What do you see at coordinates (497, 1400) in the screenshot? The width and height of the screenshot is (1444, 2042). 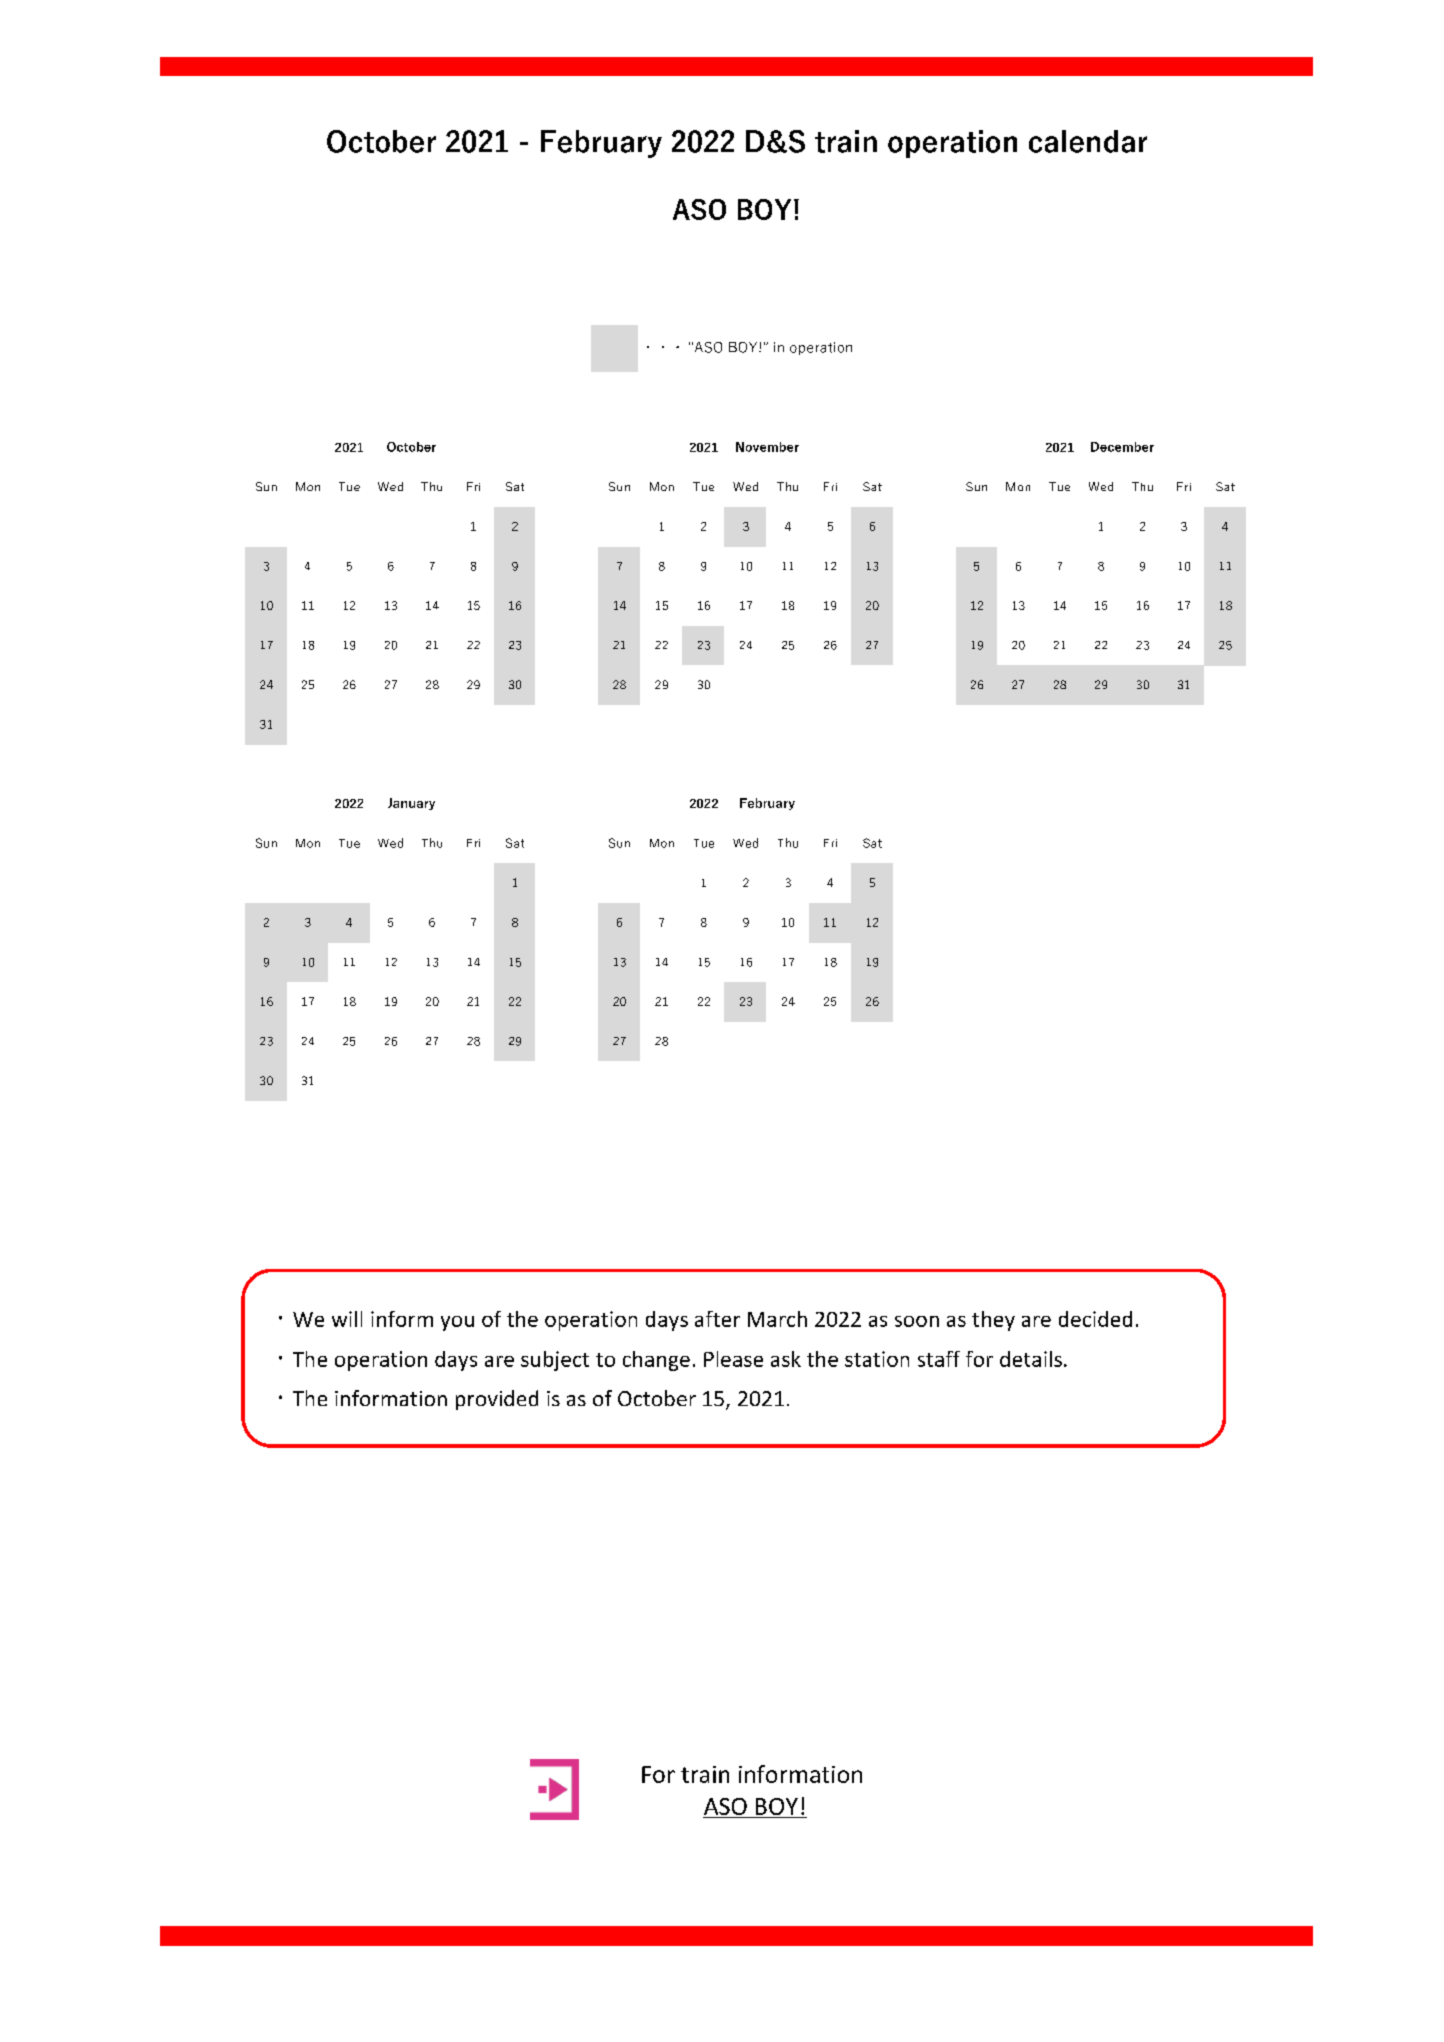 I see `provided` at bounding box center [497, 1400].
